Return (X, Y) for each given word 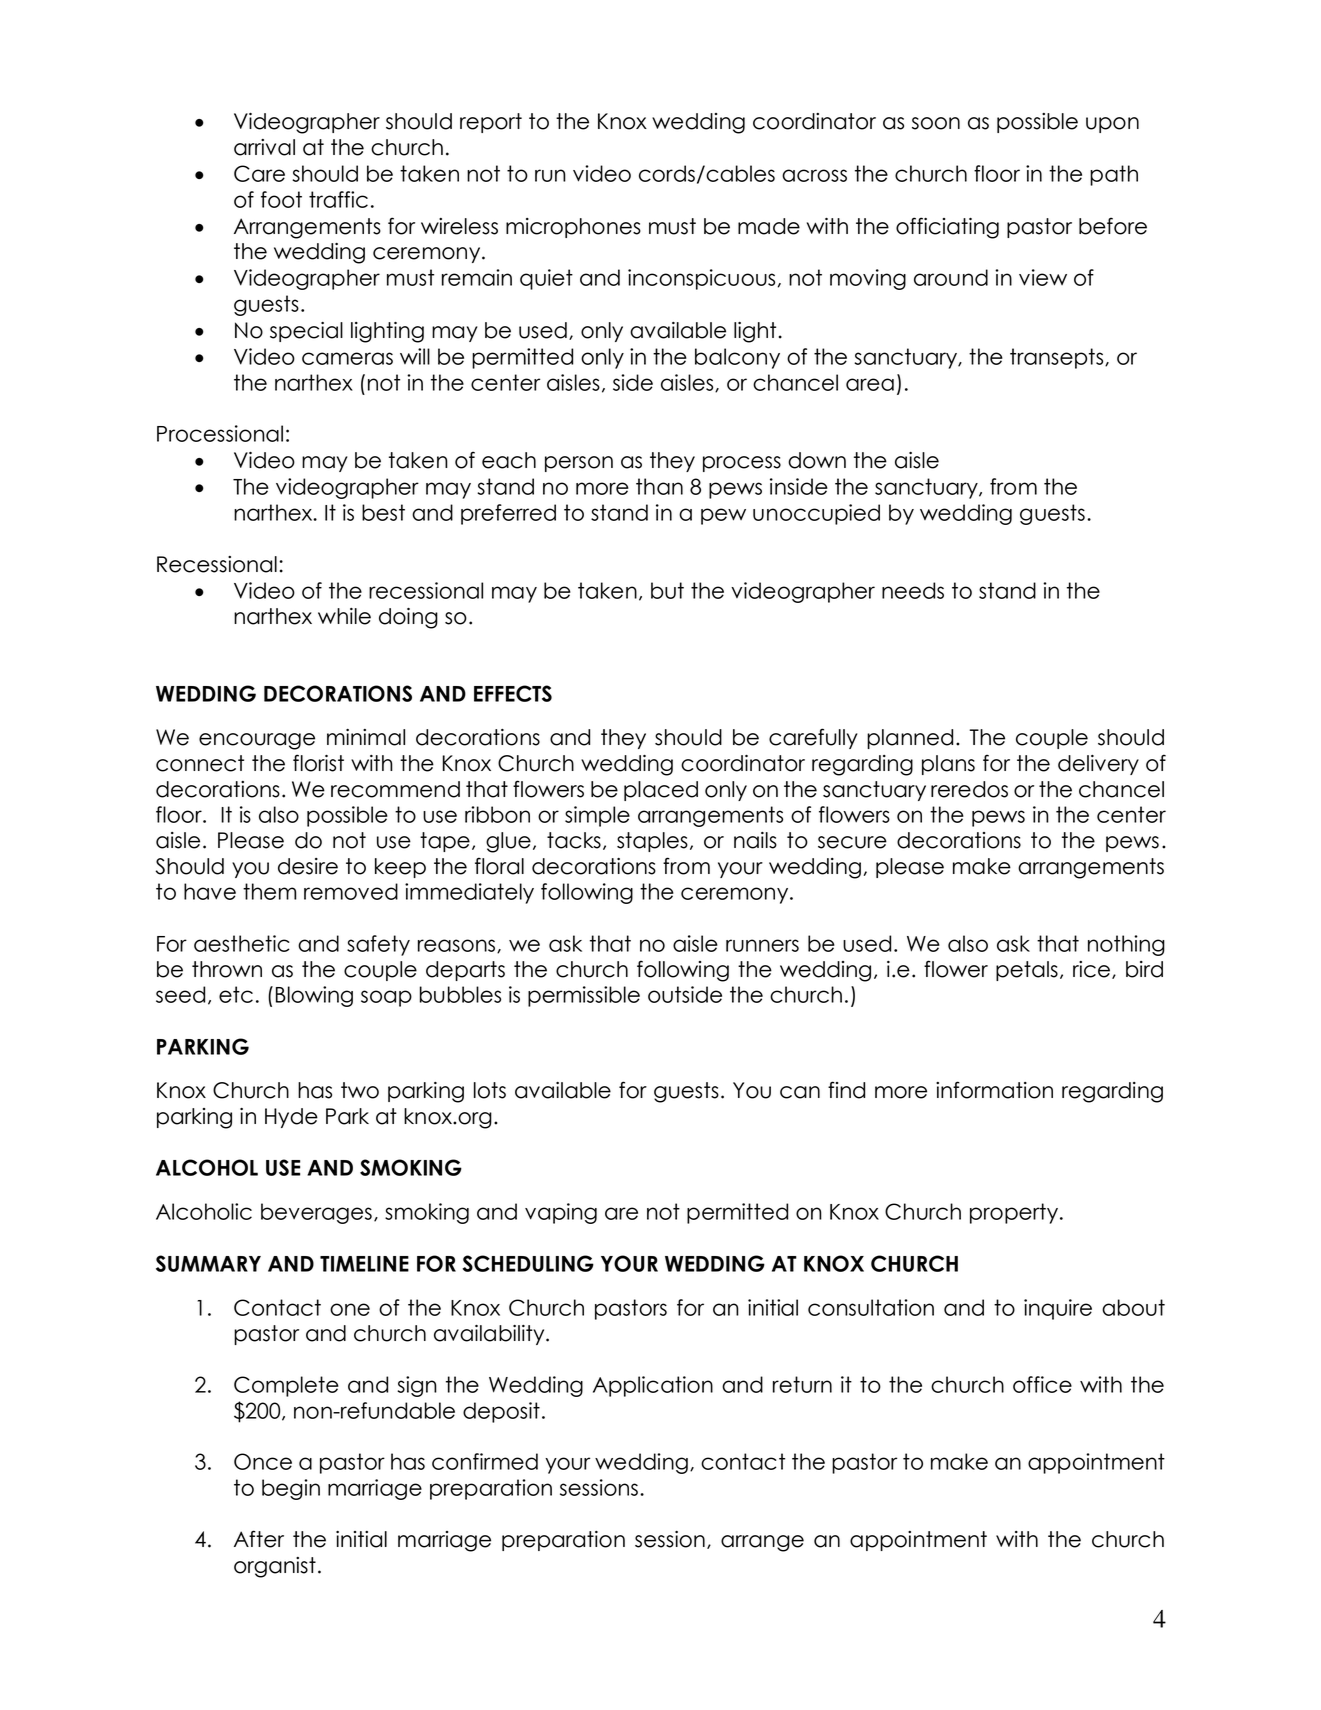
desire (308, 866)
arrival (264, 147)
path (1114, 175)
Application (653, 1386)
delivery (1098, 765)
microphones (573, 228)
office (1042, 1384)
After (259, 1539)
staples (652, 842)
